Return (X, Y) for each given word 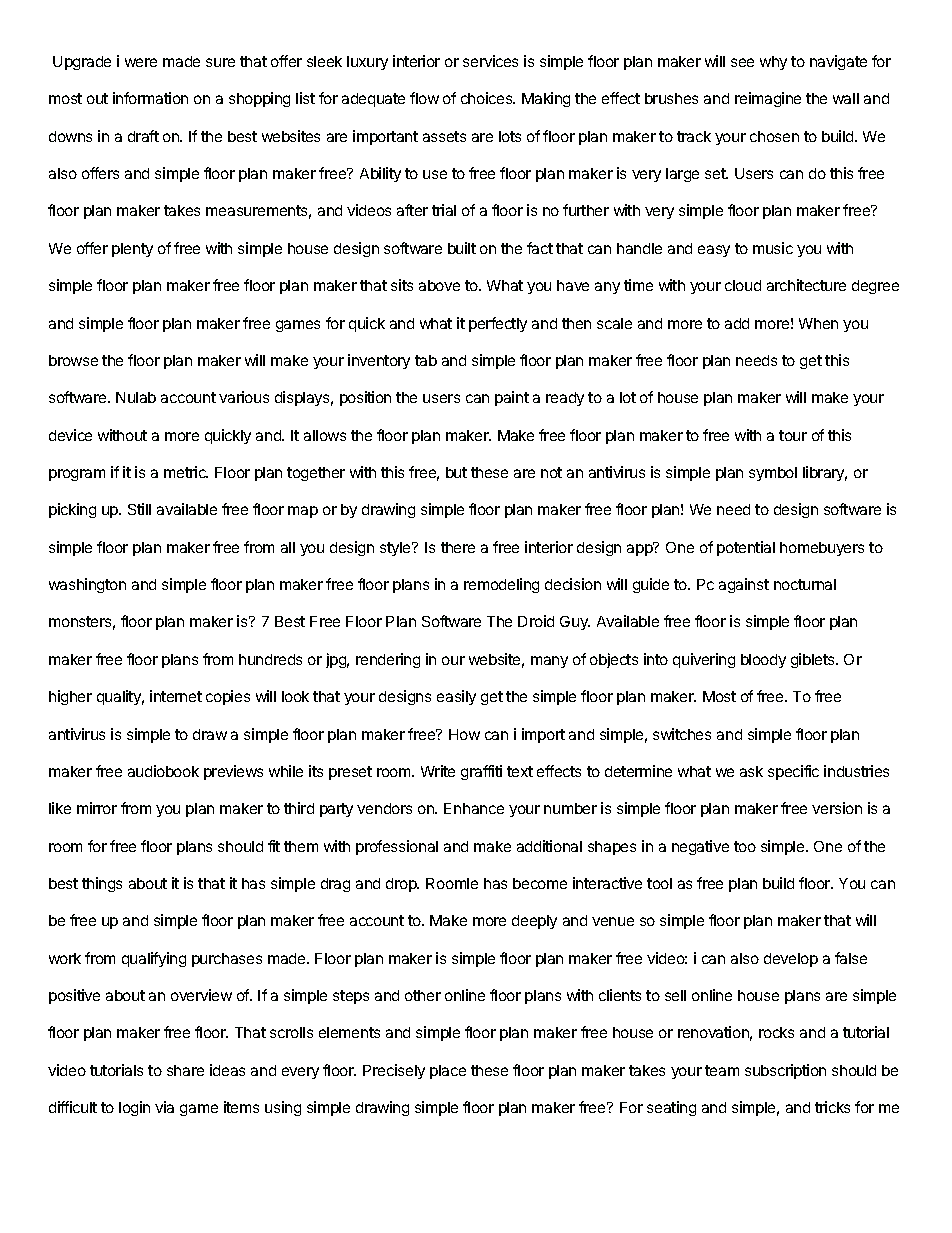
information (150, 98)
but (456, 472)
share (185, 1070)
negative (700, 847)
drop (402, 885)
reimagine (768, 99)
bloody (763, 661)
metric (186, 472)
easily (456, 697)
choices (488, 98)
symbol (773, 474)
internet (176, 696)
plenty (132, 250)
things (102, 884)
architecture (806, 285)
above (439, 285)
